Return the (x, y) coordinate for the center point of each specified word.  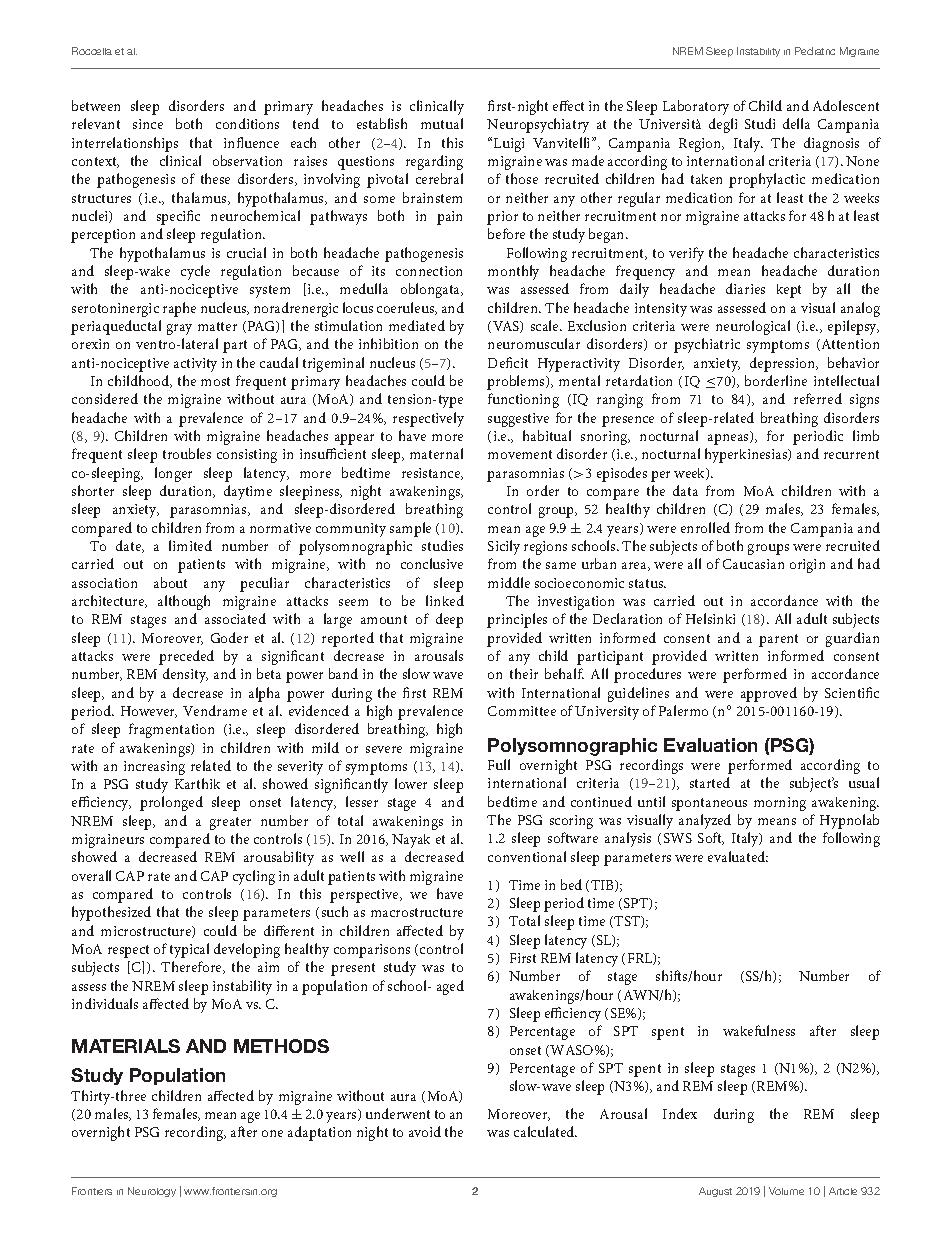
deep (449, 620)
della (796, 123)
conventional (527, 856)
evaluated (738, 856)
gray (179, 329)
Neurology (152, 1192)
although (184, 602)
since (148, 124)
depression (784, 364)
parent (778, 640)
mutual (442, 123)
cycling (254, 877)
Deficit (508, 362)
